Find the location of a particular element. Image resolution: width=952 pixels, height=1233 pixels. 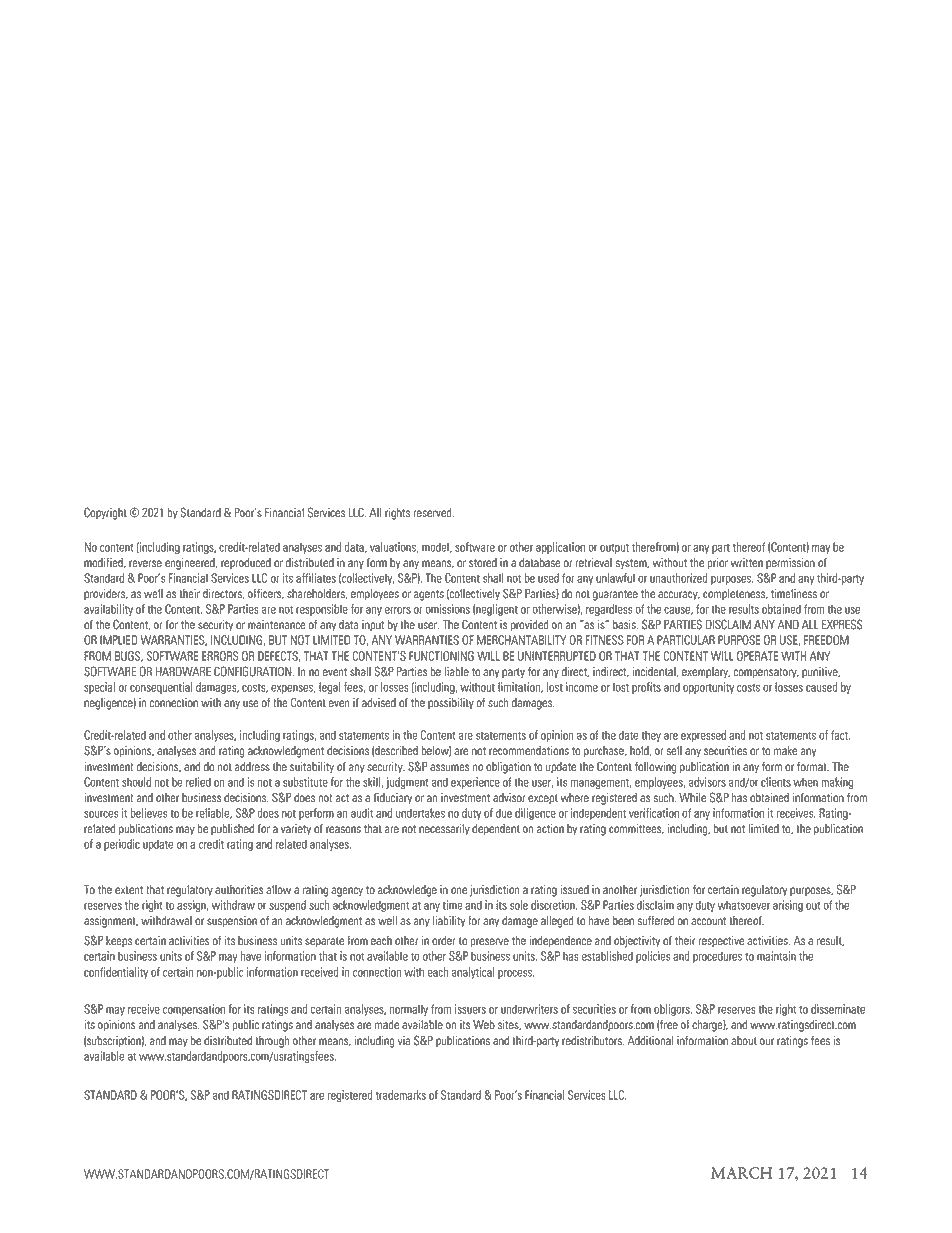

engineered is located at coordinates (191, 564).
